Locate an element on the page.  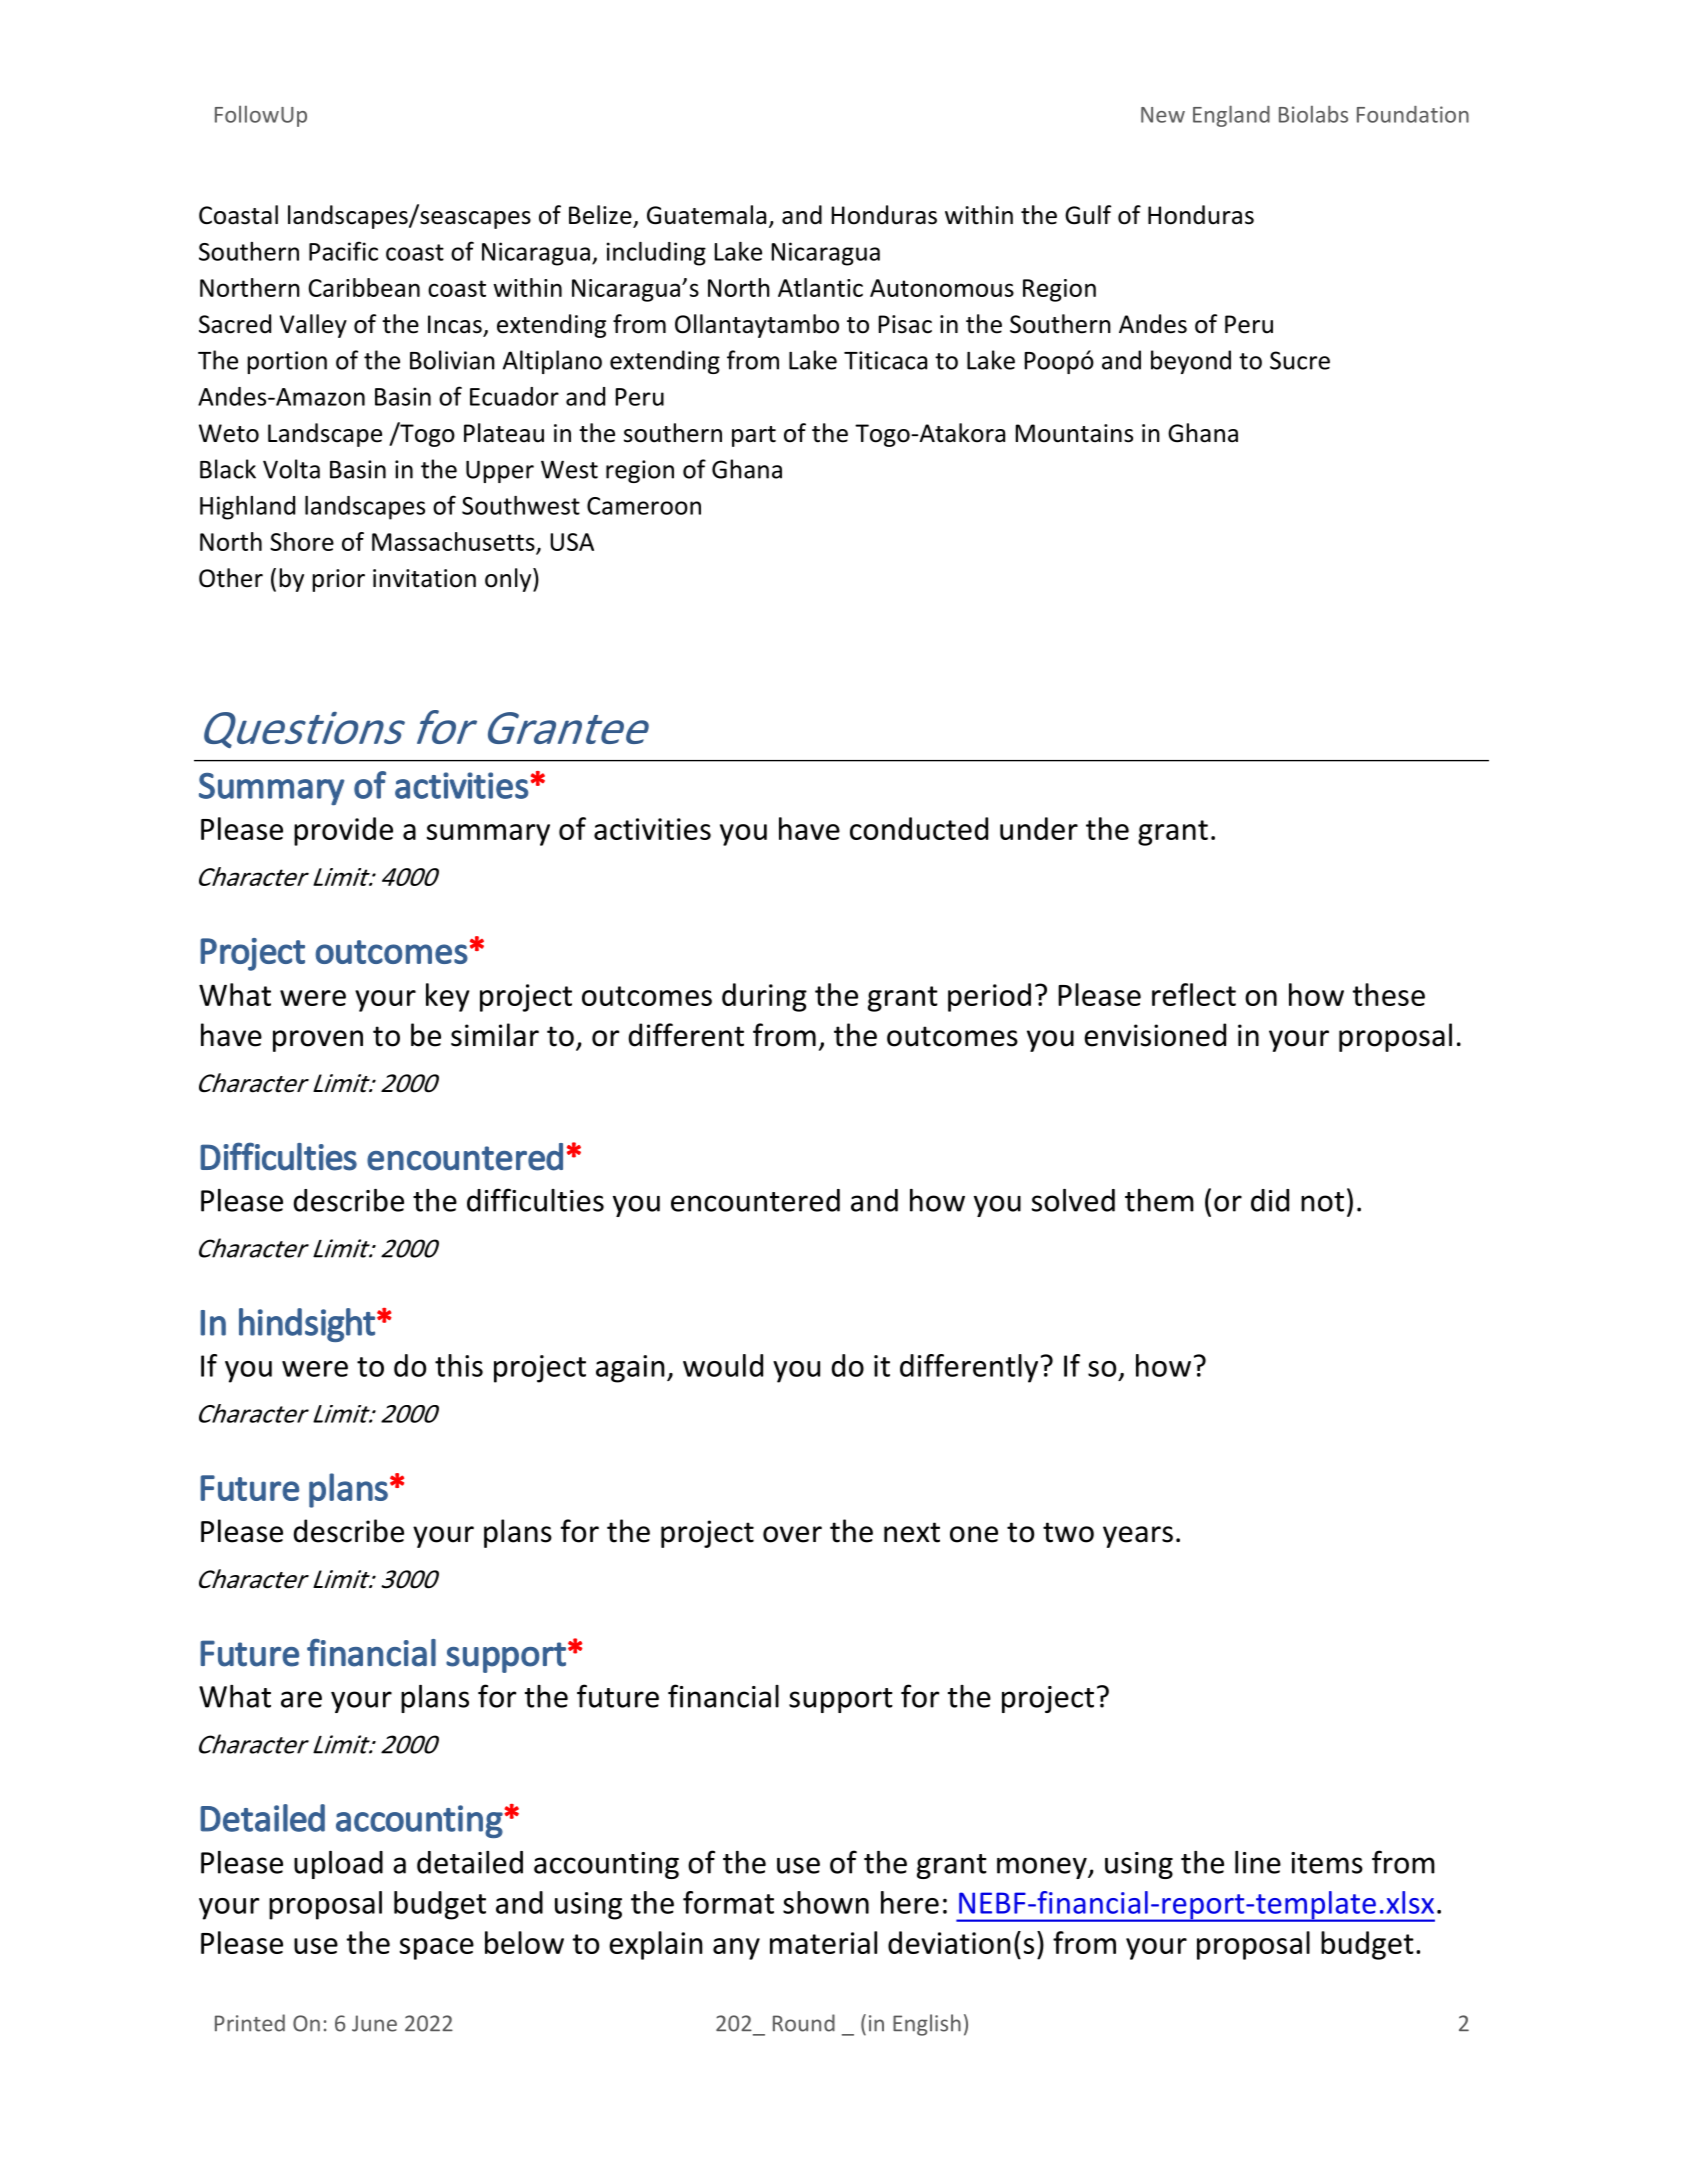
Guatemala is located at coordinates (706, 215).
